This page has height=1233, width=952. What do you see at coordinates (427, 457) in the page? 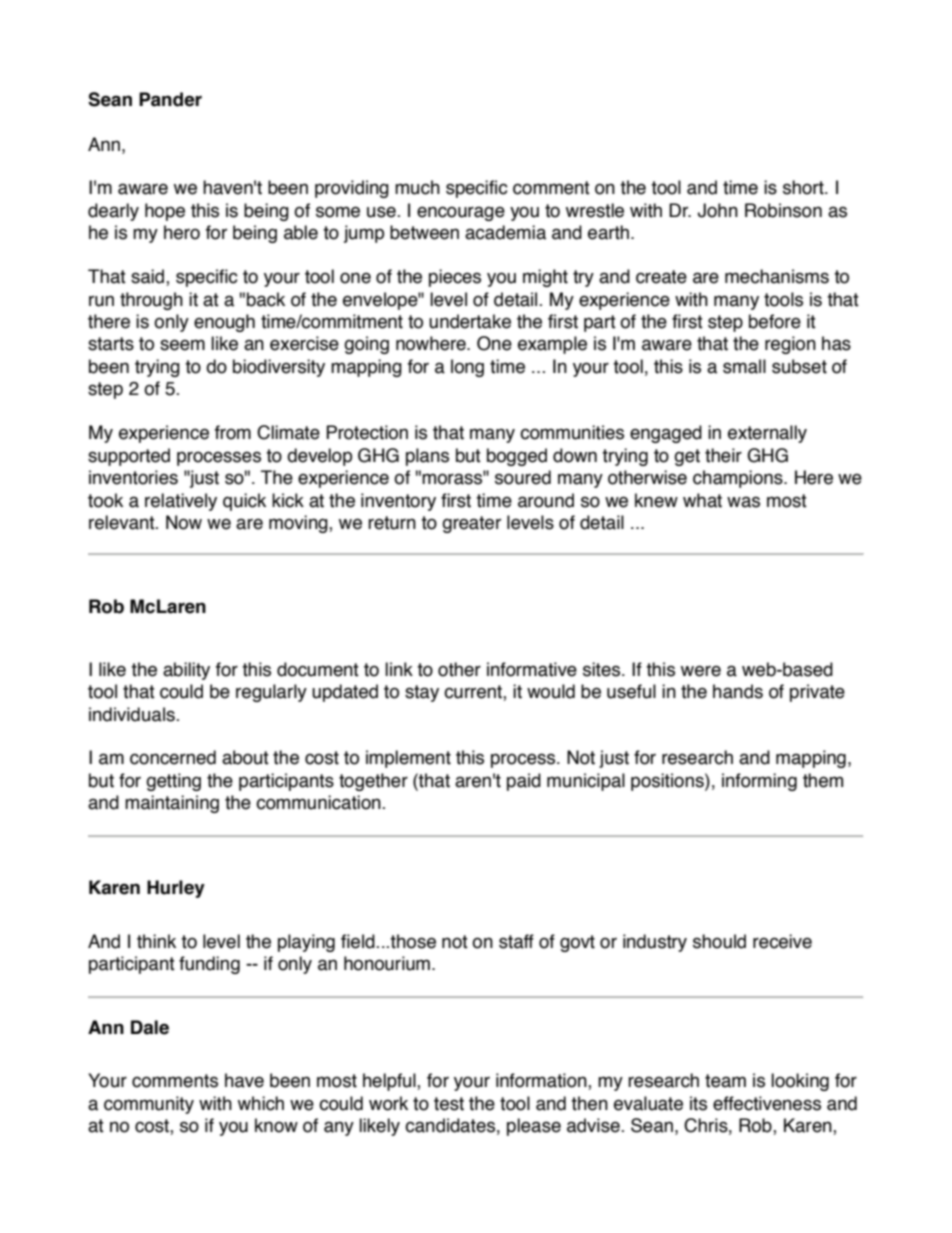
I see `plans` at bounding box center [427, 457].
